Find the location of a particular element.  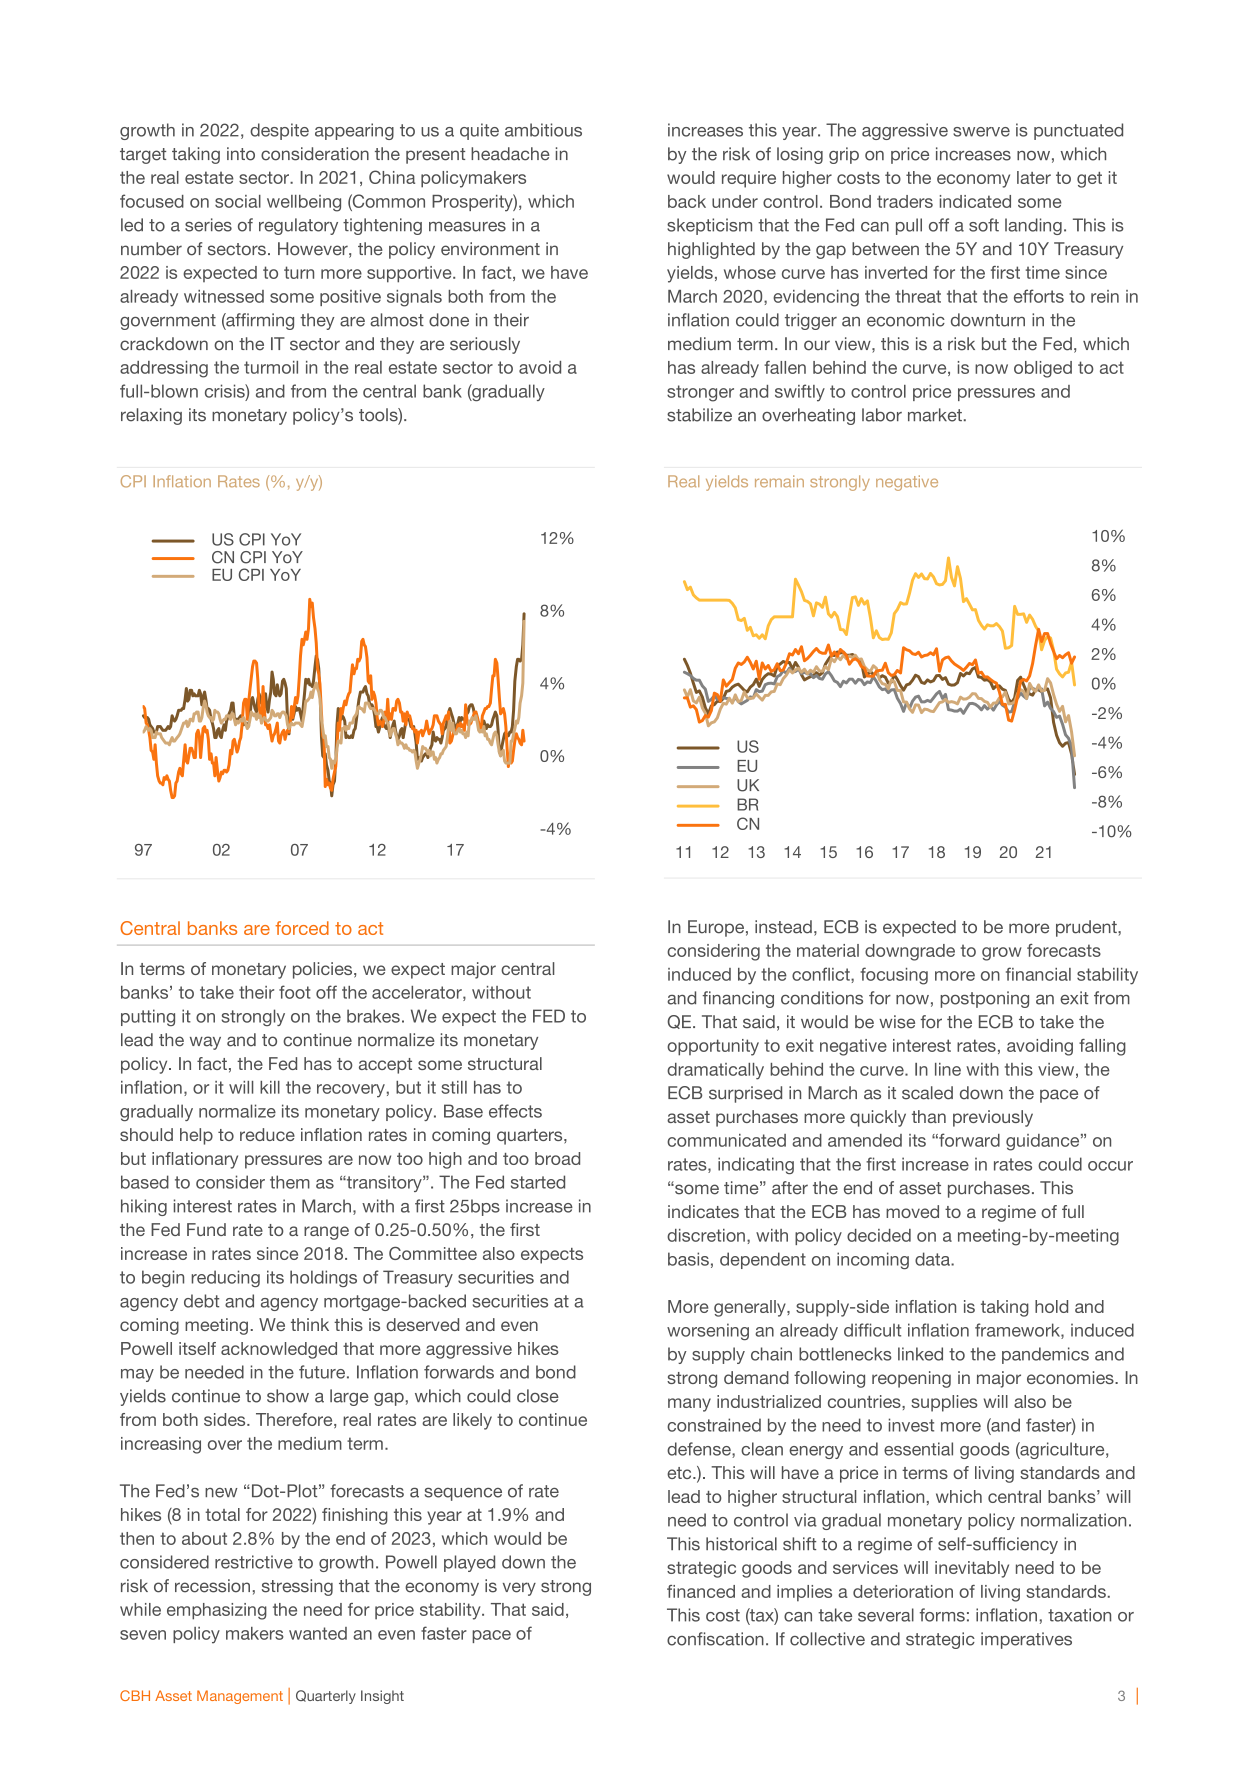

financial is located at coordinates (1038, 974).
